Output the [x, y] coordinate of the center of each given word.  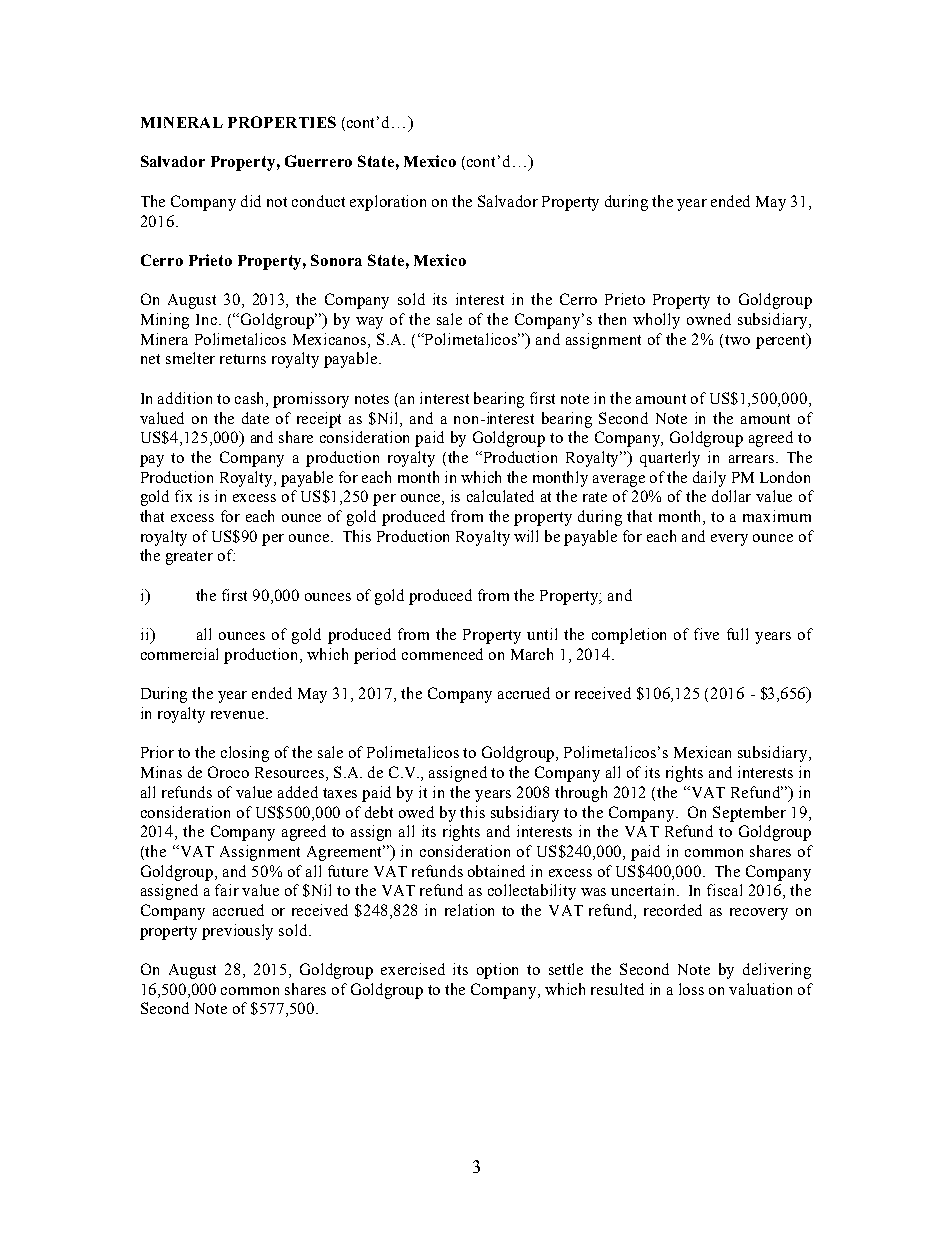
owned [709, 319]
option [497, 971]
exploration [388, 203]
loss [691, 989]
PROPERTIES [282, 122]
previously [237, 932]
